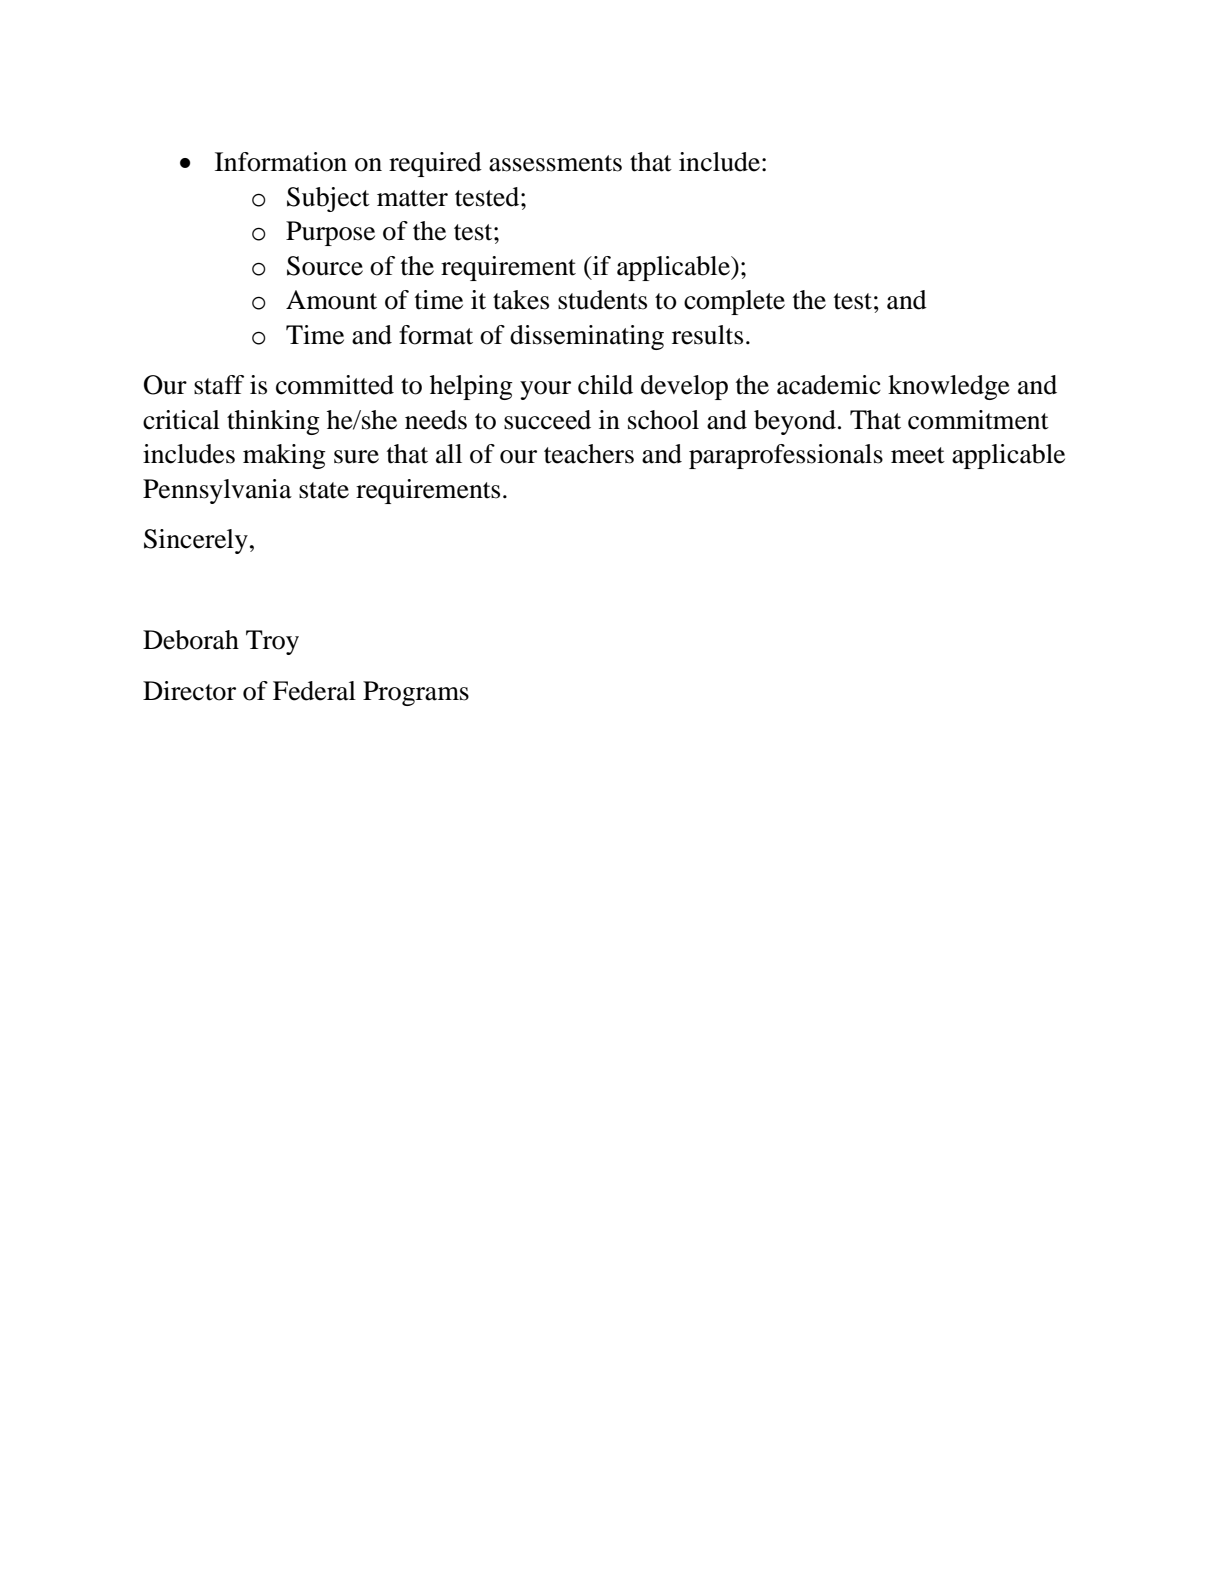 This screenshot has height=1574, width=1216. Describe the element at coordinates (314, 691) in the screenshot. I see `Federal` at that location.
